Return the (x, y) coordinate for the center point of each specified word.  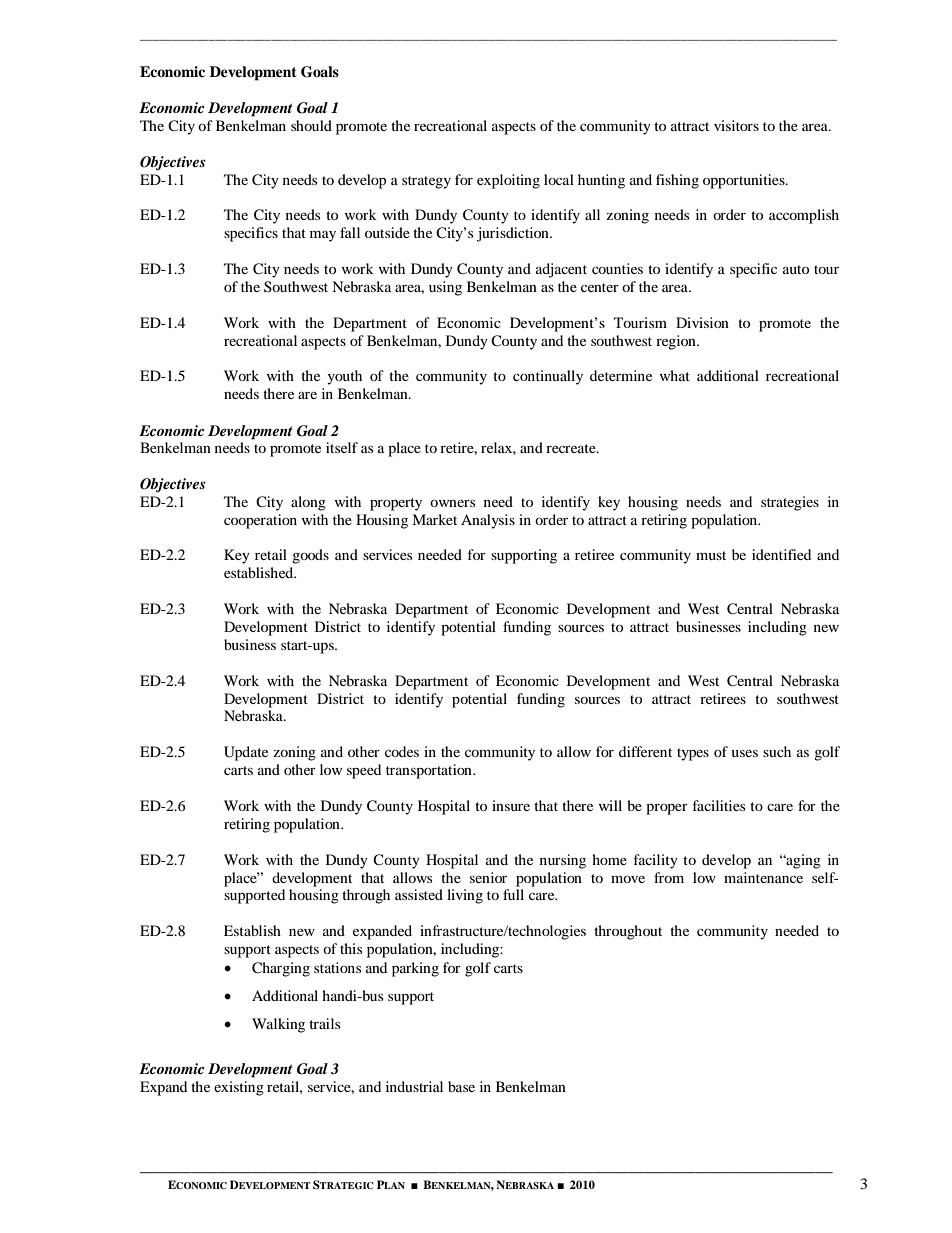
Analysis (488, 521)
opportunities (745, 181)
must (711, 555)
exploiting (508, 181)
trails (324, 1023)
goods (310, 556)
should (311, 125)
